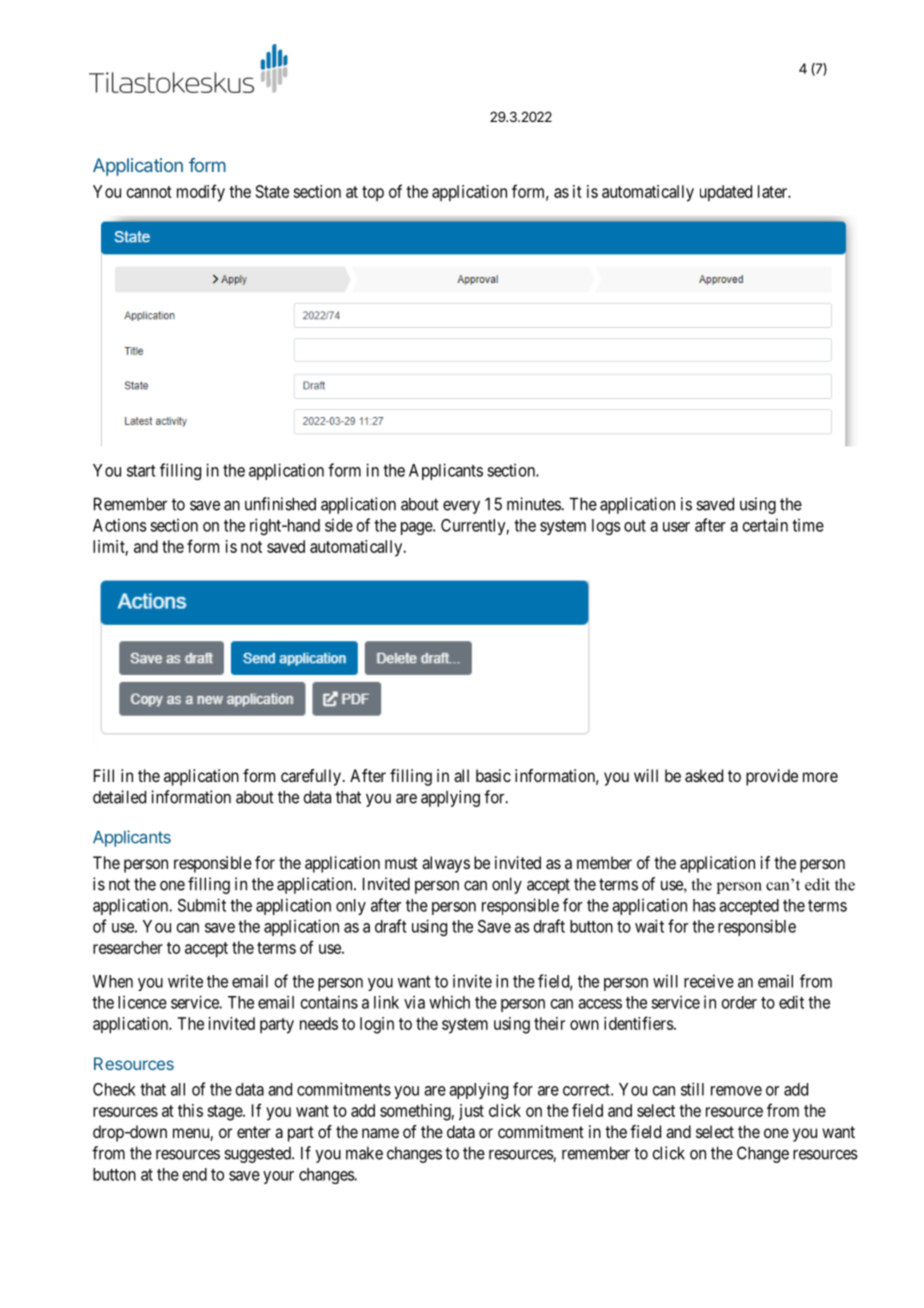  Describe the element at coordinates (493, 775) in the screenshot. I see `basic` at that location.
